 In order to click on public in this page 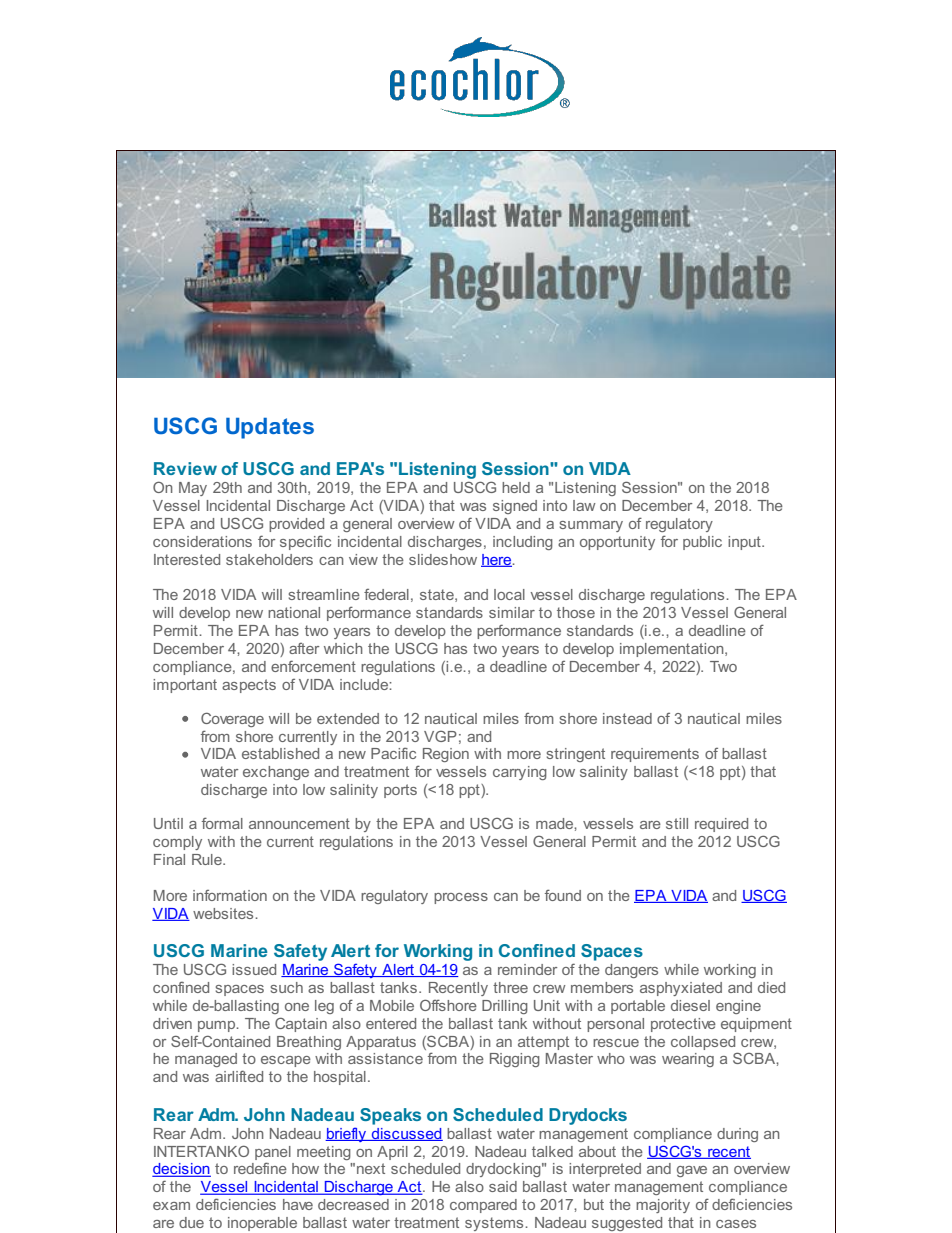, I will do `click(702, 543)`.
